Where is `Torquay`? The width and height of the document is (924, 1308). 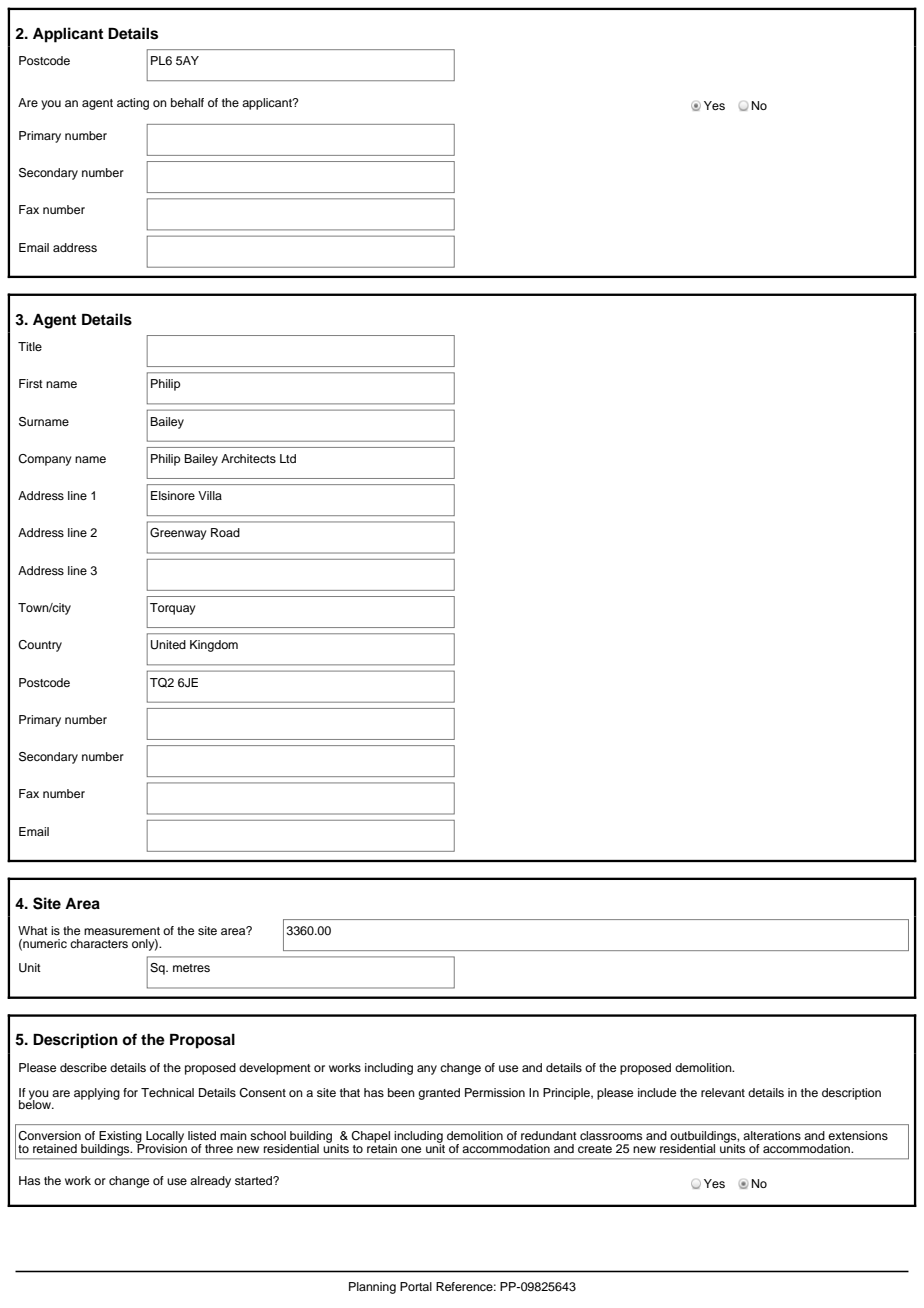 Torquay is located at coordinates (173, 609).
